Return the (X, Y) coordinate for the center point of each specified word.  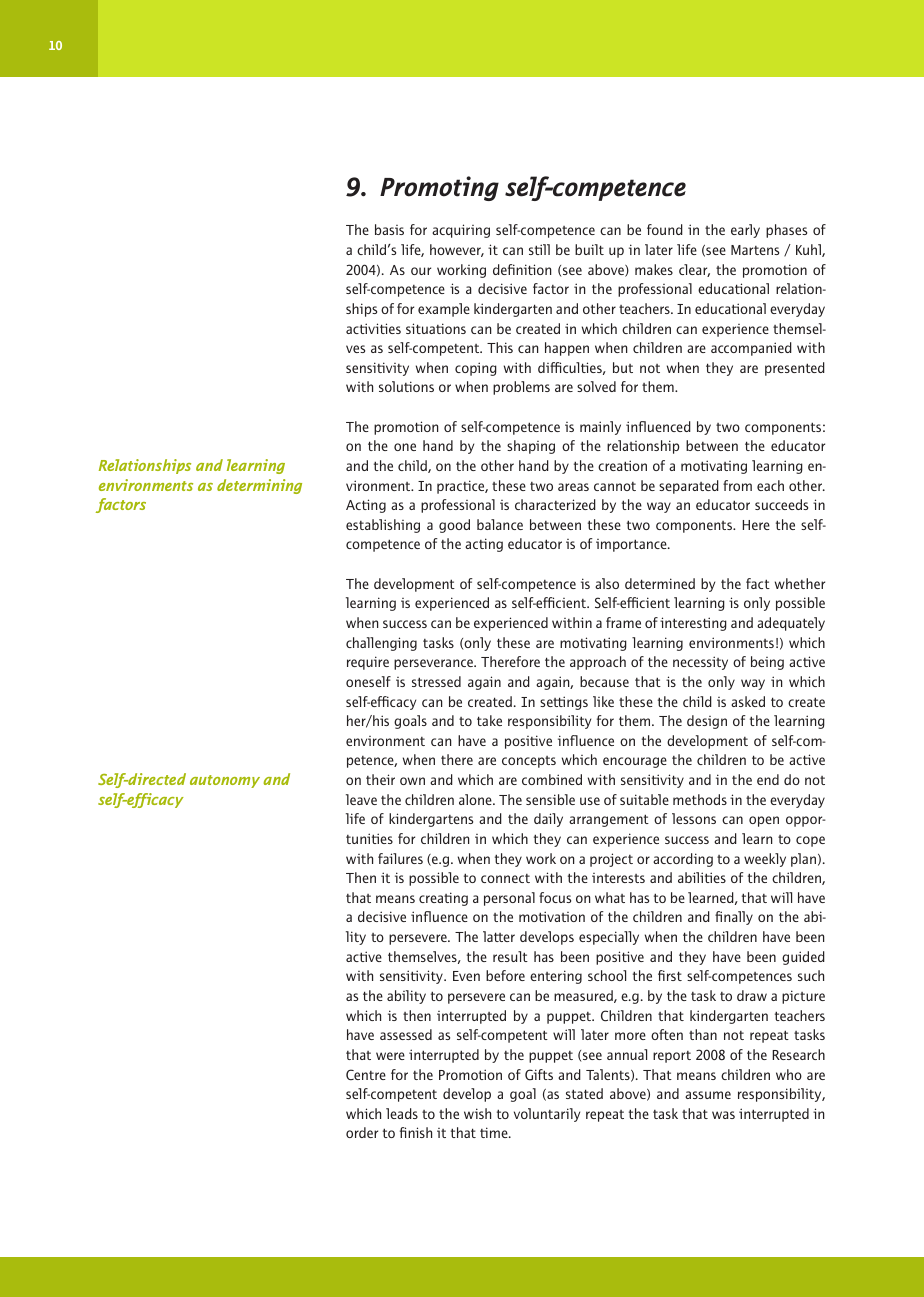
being (767, 663)
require (368, 663)
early (745, 231)
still (539, 249)
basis (389, 229)
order (362, 1132)
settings (564, 703)
